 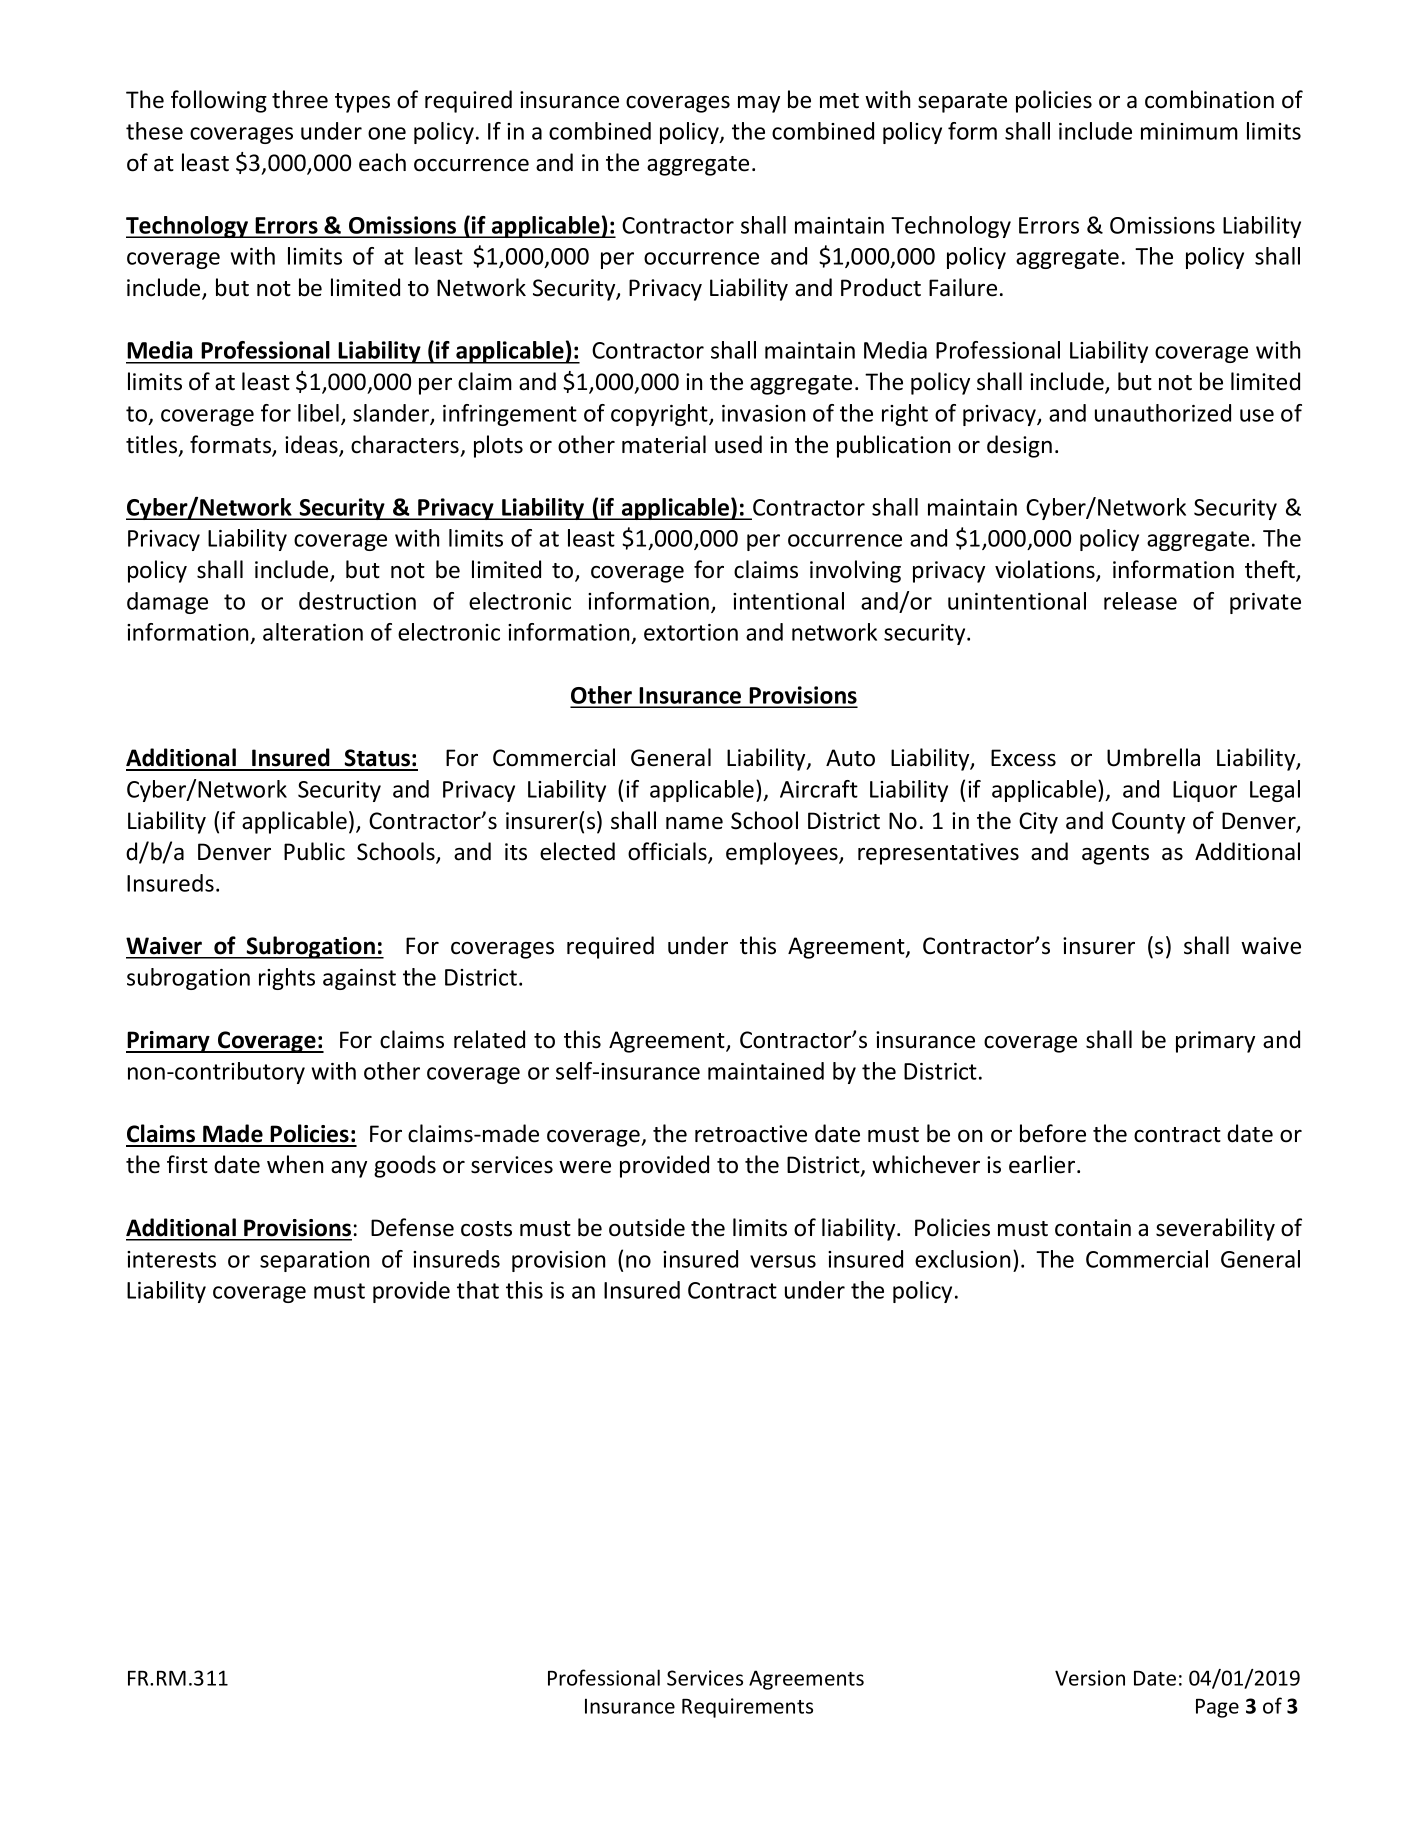 What do you see at coordinates (1115, 855) in the document?
I see `agents` at bounding box center [1115, 855].
